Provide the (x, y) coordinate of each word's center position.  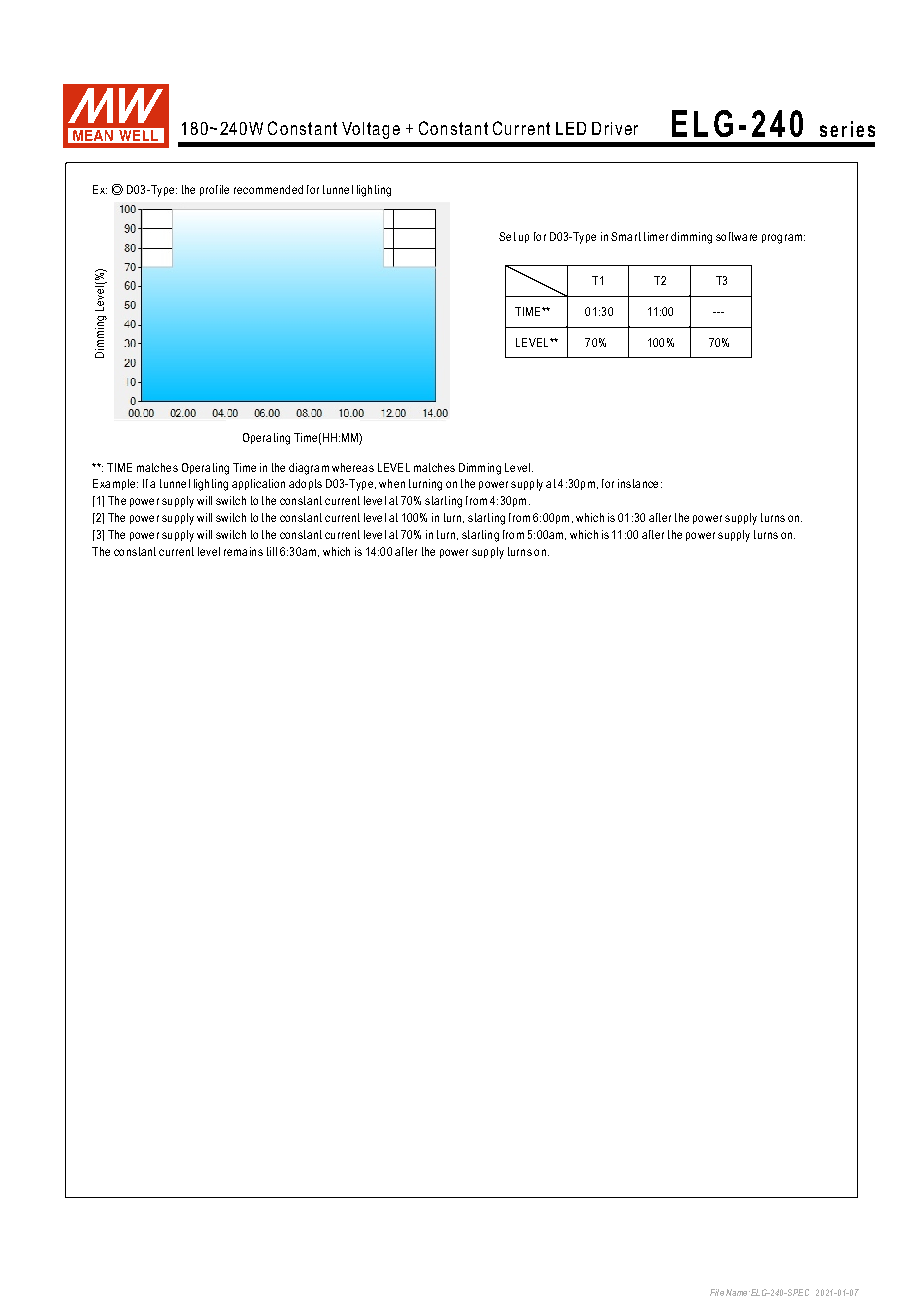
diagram (309, 469)
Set (507, 236)
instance (638, 483)
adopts (305, 484)
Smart (626, 236)
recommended (268, 189)
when (392, 483)
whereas (353, 467)
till (272, 551)
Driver (615, 128)
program (782, 239)
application (258, 484)
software (736, 236)
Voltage (371, 130)
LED (571, 128)
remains (243, 551)
